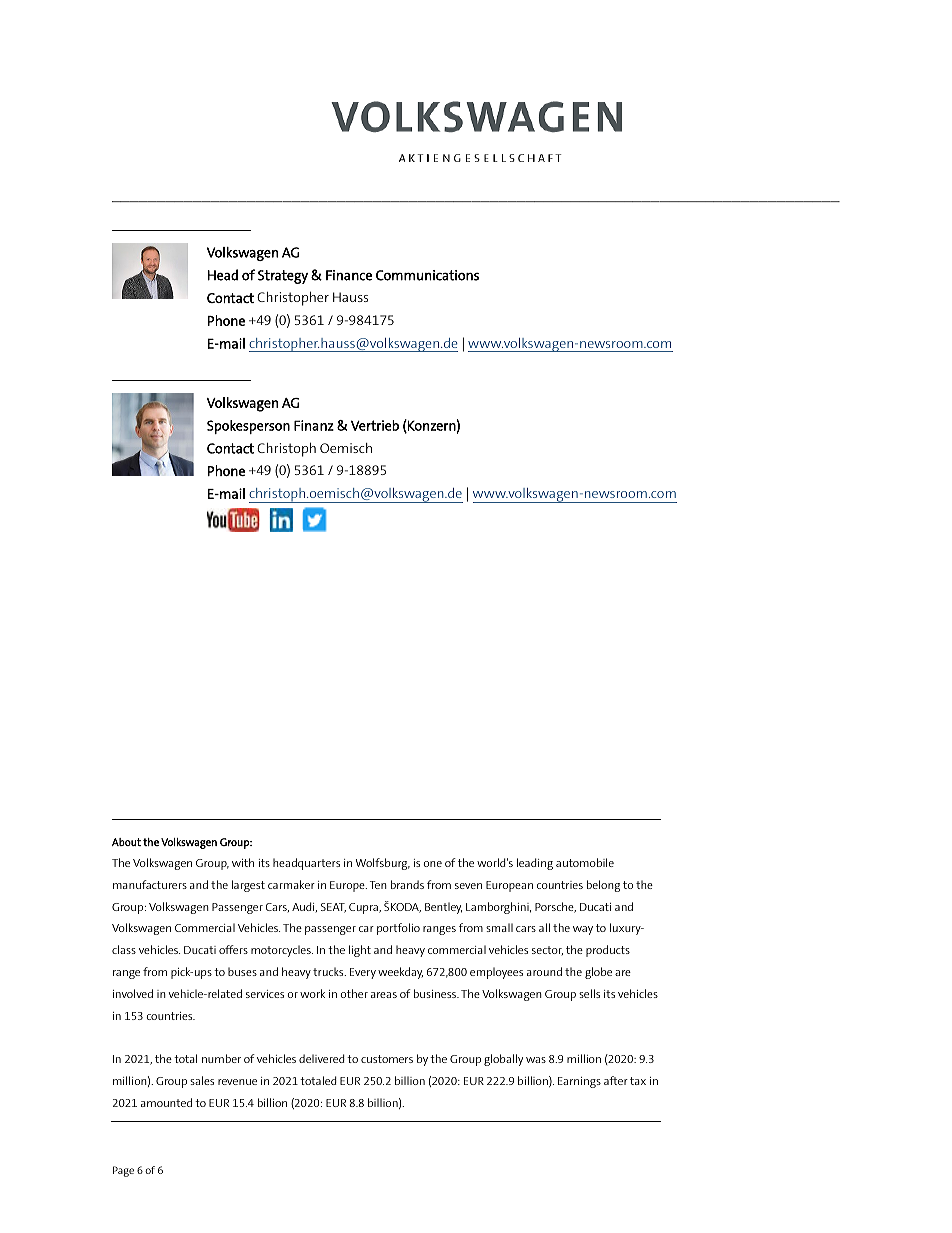 The width and height of the page is (952, 1233). What do you see at coordinates (387, 1059) in the page?
I see `customers` at bounding box center [387, 1059].
